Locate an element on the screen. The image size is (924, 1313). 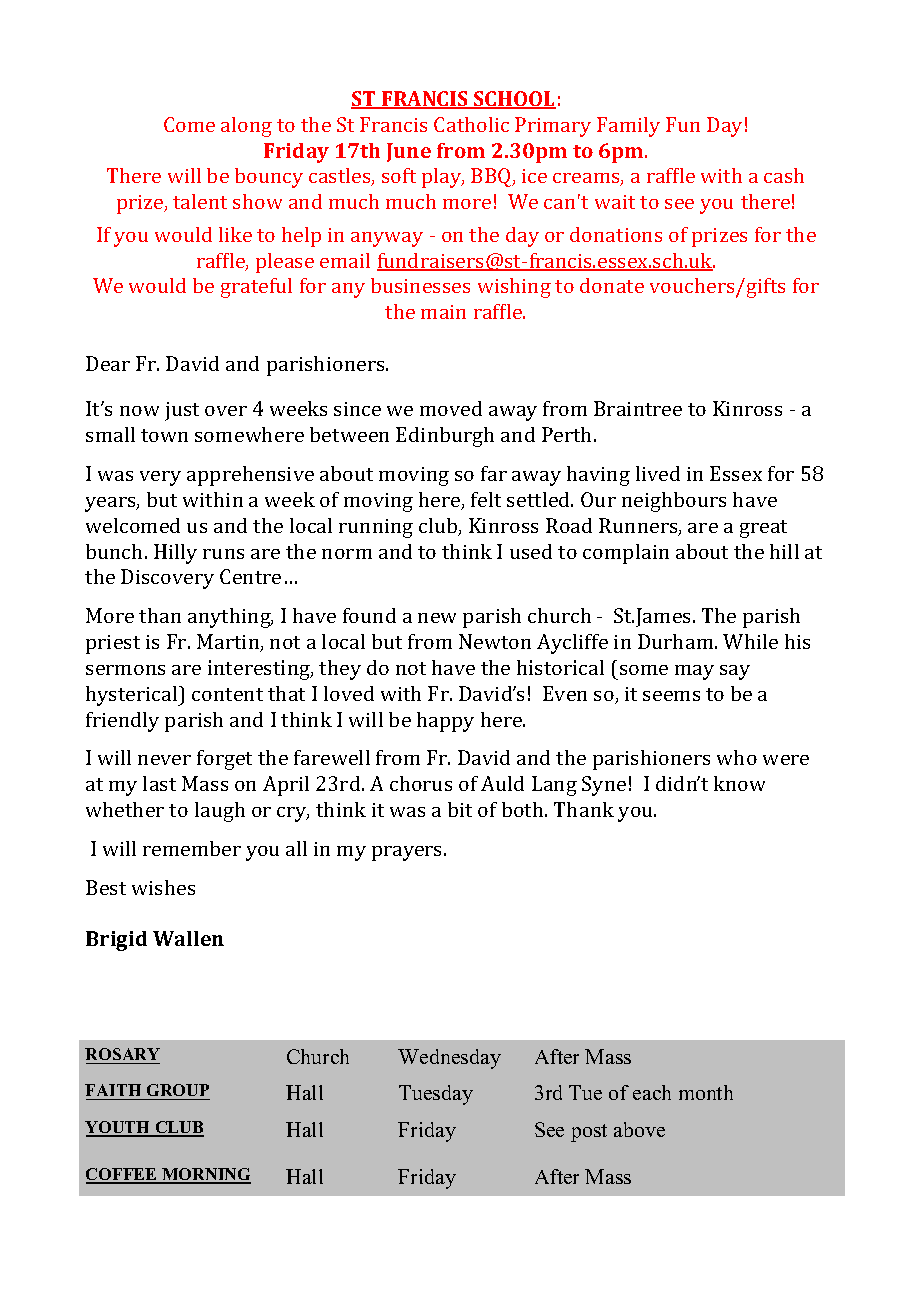
along is located at coordinates (246, 127).
